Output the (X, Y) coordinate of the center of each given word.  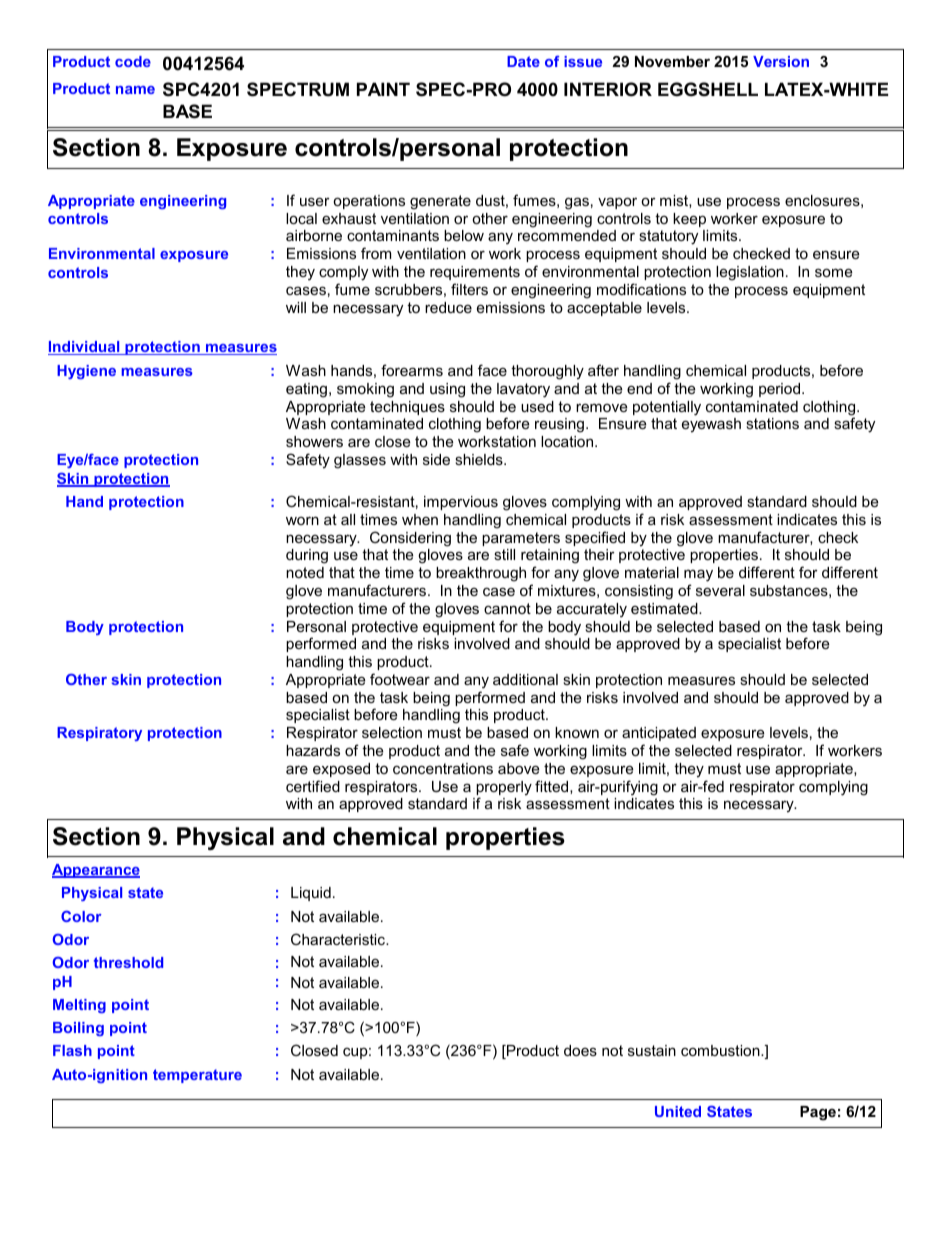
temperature (197, 1076)
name (135, 90)
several (720, 590)
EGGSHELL (708, 89)
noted (305, 572)
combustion (721, 1050)
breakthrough (481, 574)
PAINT (383, 89)
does (580, 1050)
